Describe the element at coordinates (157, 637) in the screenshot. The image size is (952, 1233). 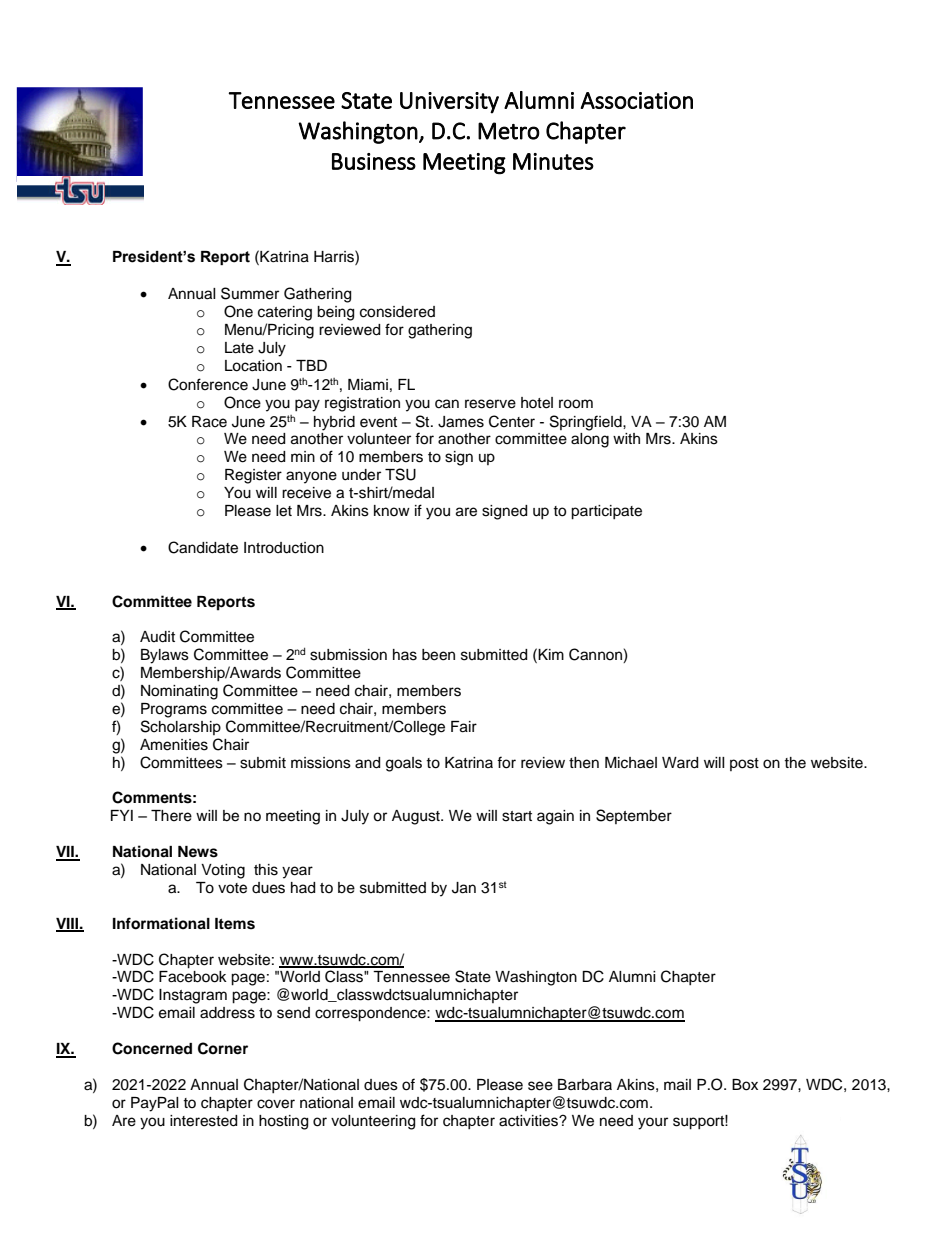
I see `Audit` at that location.
